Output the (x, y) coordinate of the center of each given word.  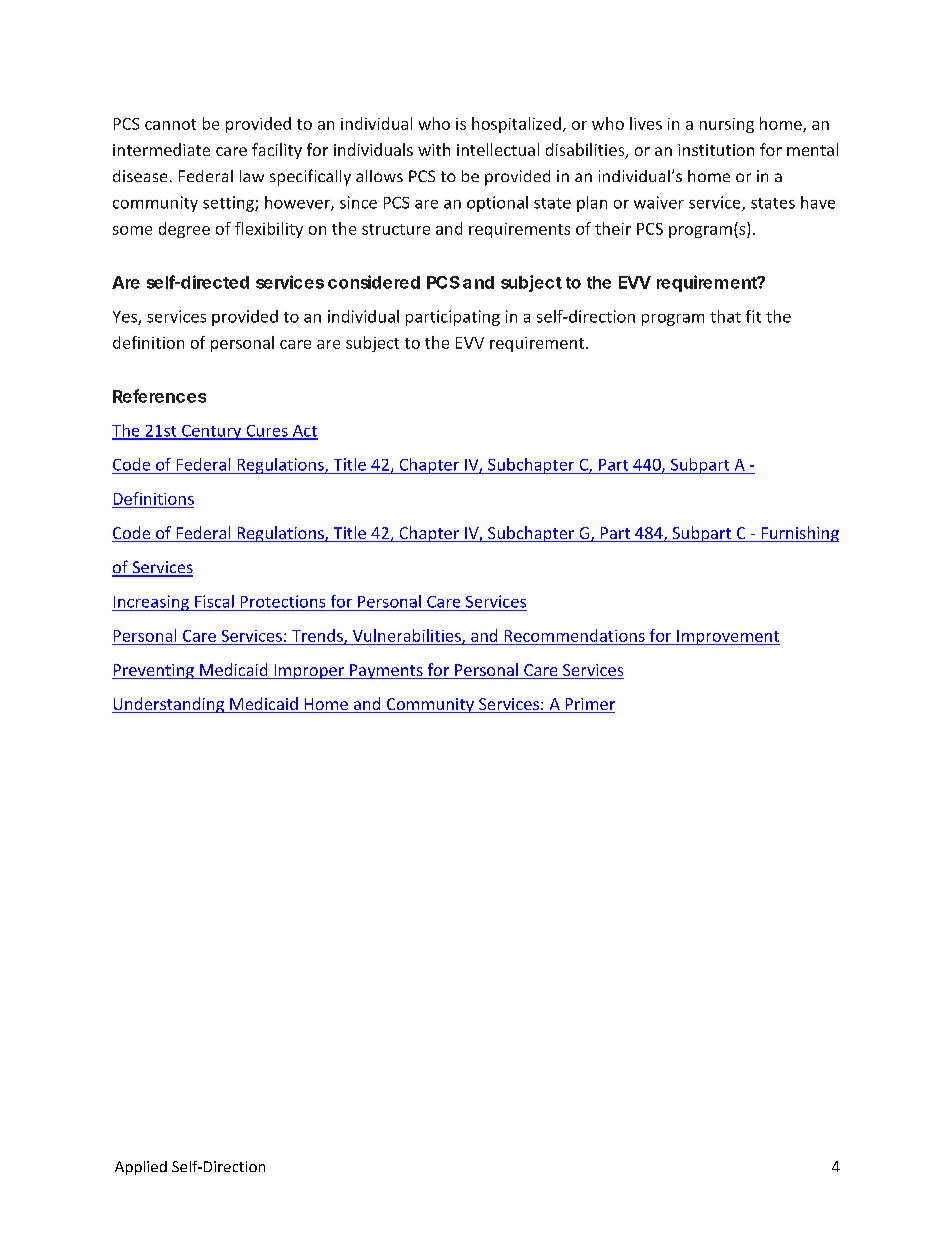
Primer (589, 705)
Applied (141, 1168)
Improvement (727, 637)
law (252, 176)
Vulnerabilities (408, 636)
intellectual (498, 149)
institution (716, 150)
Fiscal (214, 601)
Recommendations (575, 635)
